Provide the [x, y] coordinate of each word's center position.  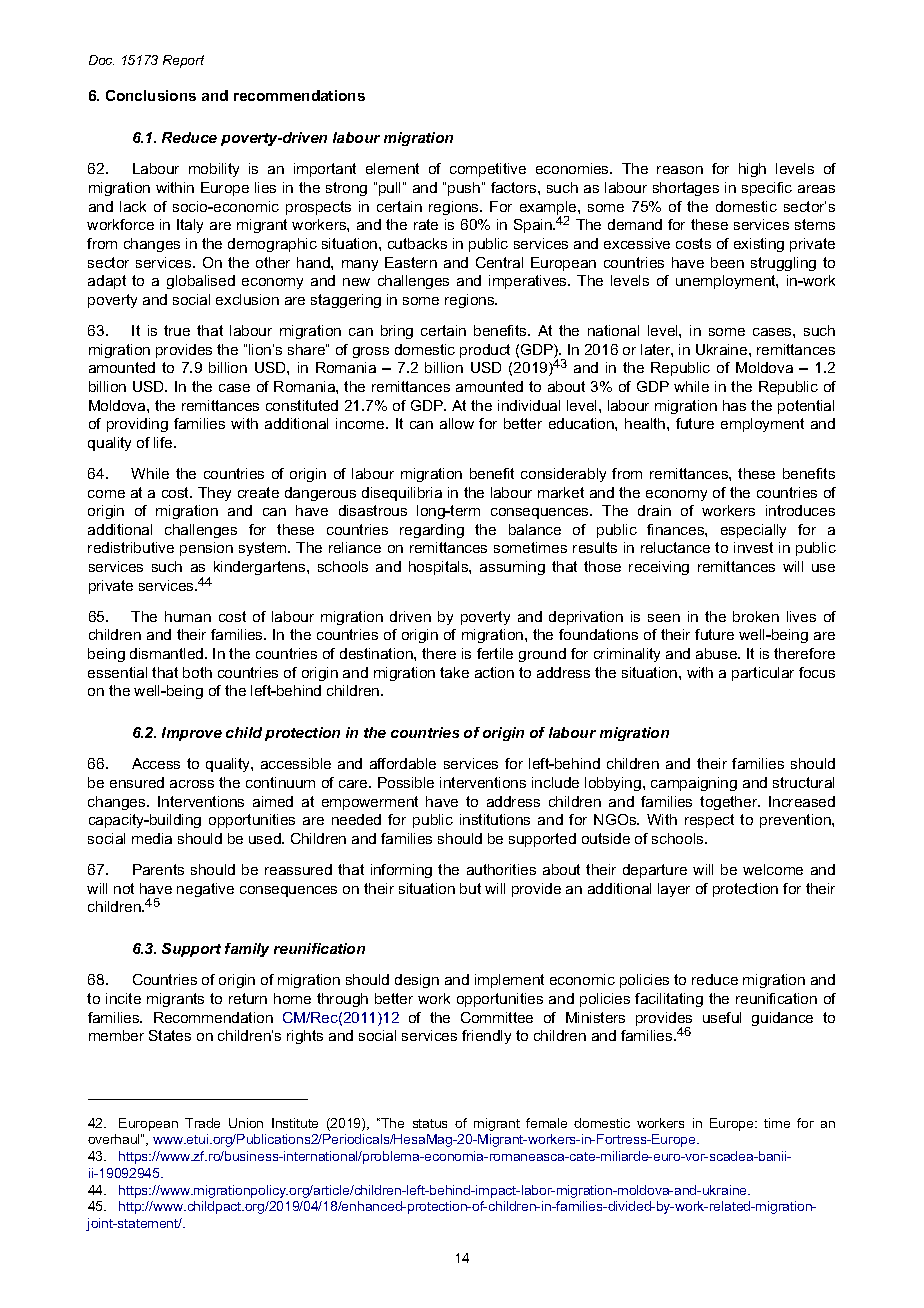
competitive [488, 170]
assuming [512, 568]
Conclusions [151, 95]
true [177, 330]
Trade [202, 1123]
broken [756, 616]
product [485, 351]
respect [709, 821]
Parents [158, 869]
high [752, 170]
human [188, 616]
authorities [501, 869]
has [734, 405]
